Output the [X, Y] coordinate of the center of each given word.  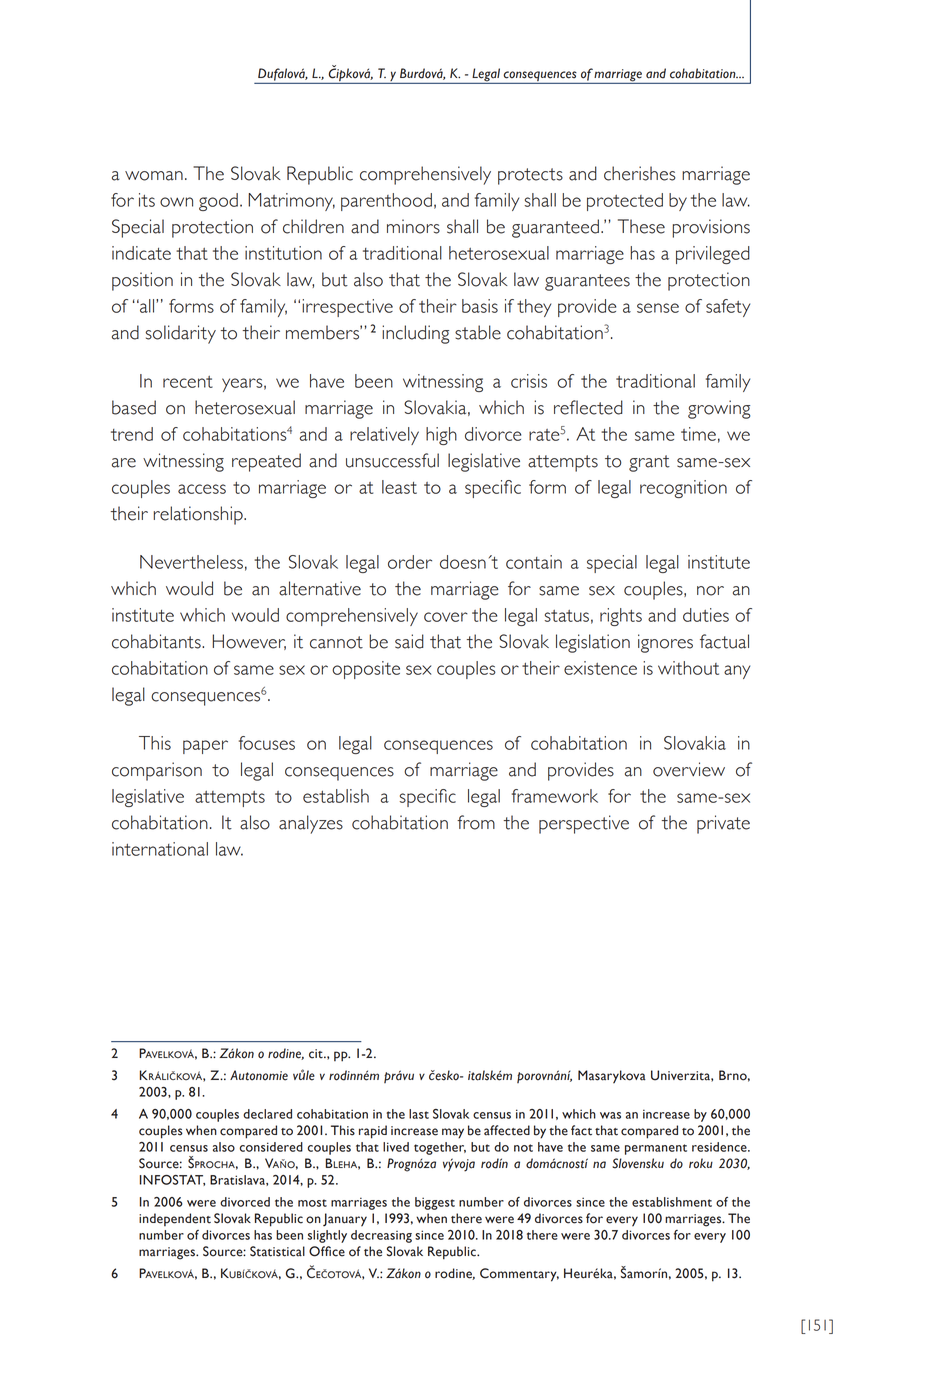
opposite [366, 670]
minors [413, 226]
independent [175, 1219]
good [218, 202]
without [688, 668]
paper [205, 747]
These [641, 226]
